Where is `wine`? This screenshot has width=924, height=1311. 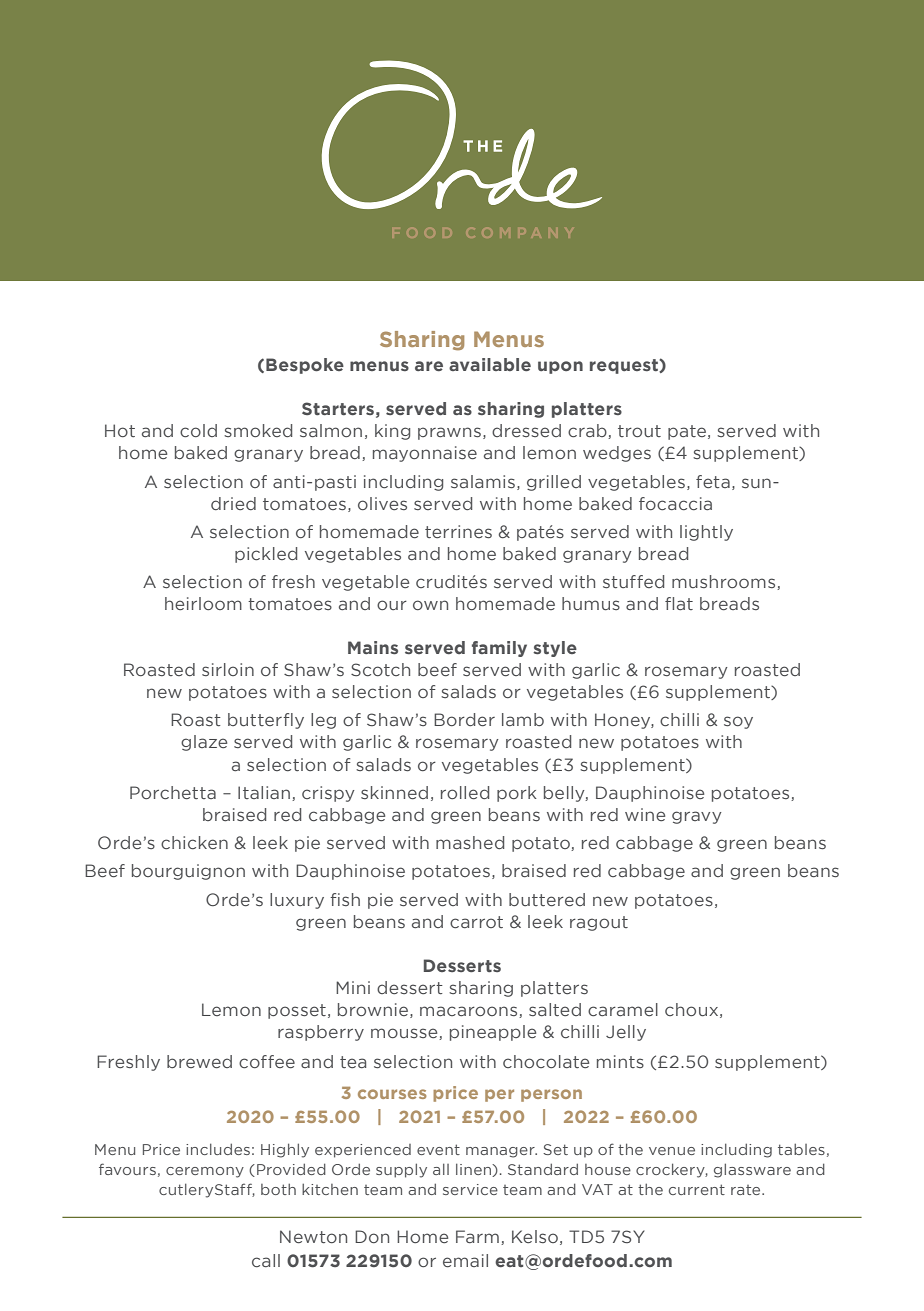 wine is located at coordinates (645, 815).
